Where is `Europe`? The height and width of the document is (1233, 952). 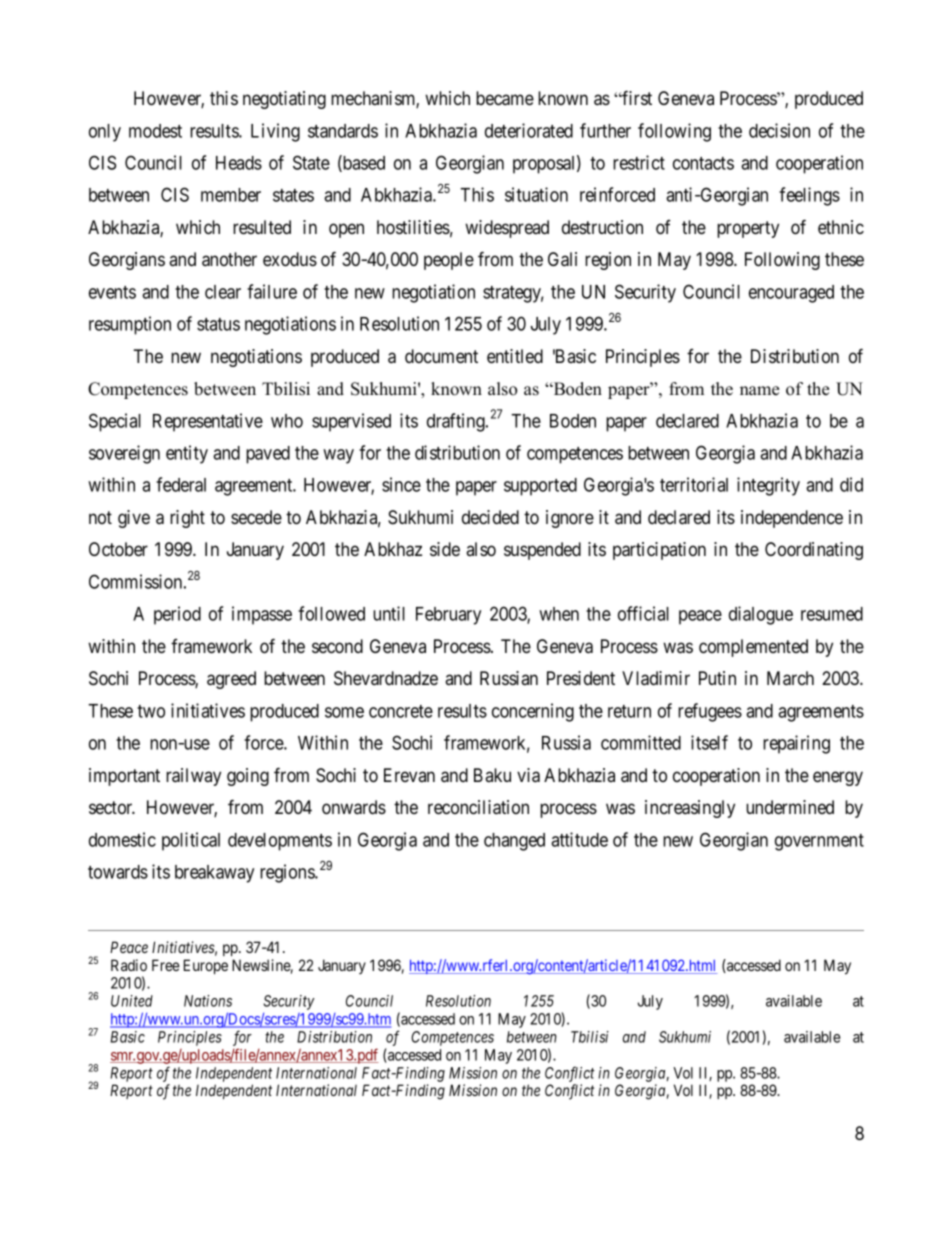 Europe is located at coordinates (206, 966).
